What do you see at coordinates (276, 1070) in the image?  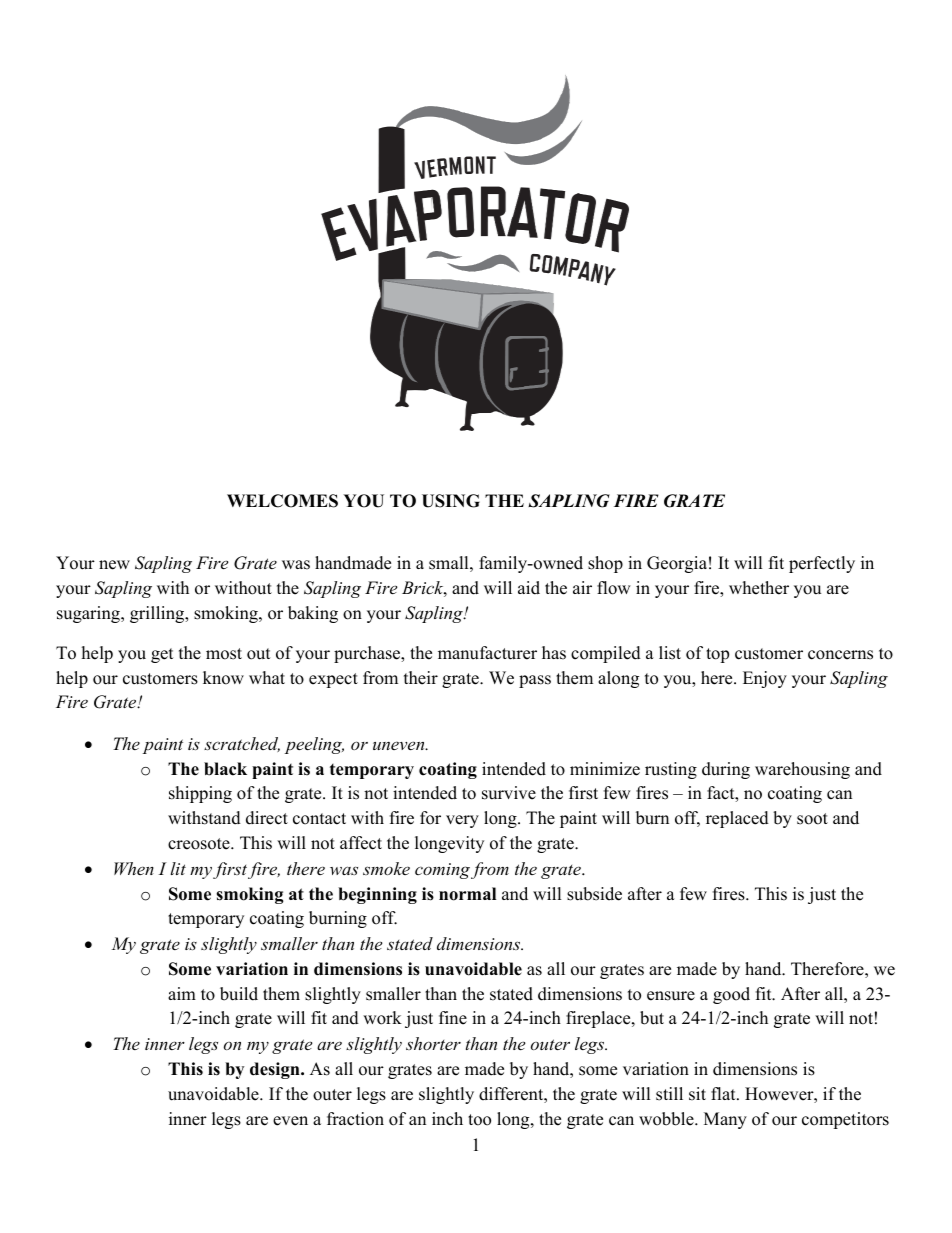 I see `design` at bounding box center [276, 1070].
